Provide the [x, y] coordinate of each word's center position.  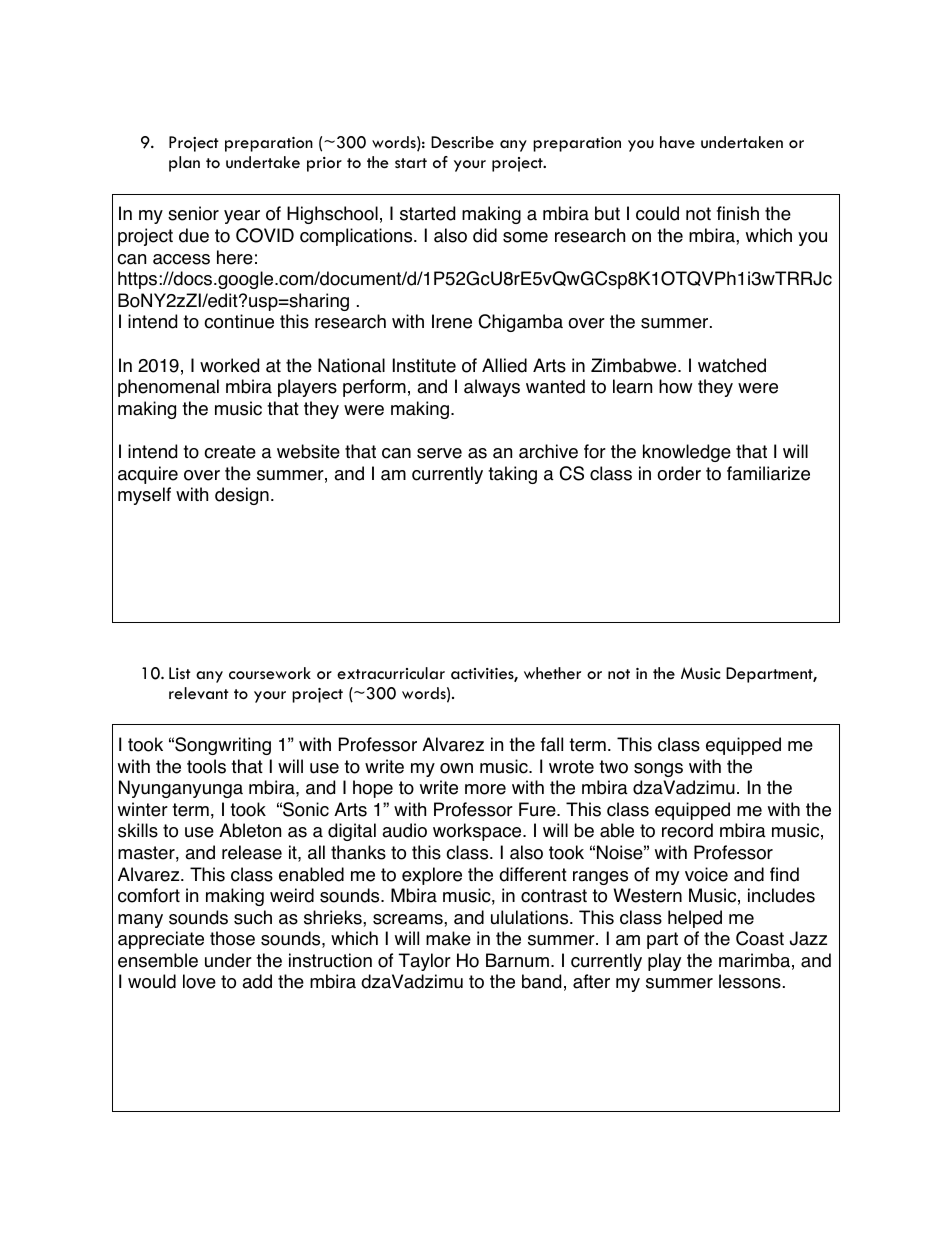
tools [206, 766]
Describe [462, 142]
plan [184, 164]
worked [229, 365]
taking [512, 475]
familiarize [768, 473]
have [677, 142]
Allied [504, 365]
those [232, 938]
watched [732, 365]
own [456, 768]
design [242, 496]
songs [658, 770]
